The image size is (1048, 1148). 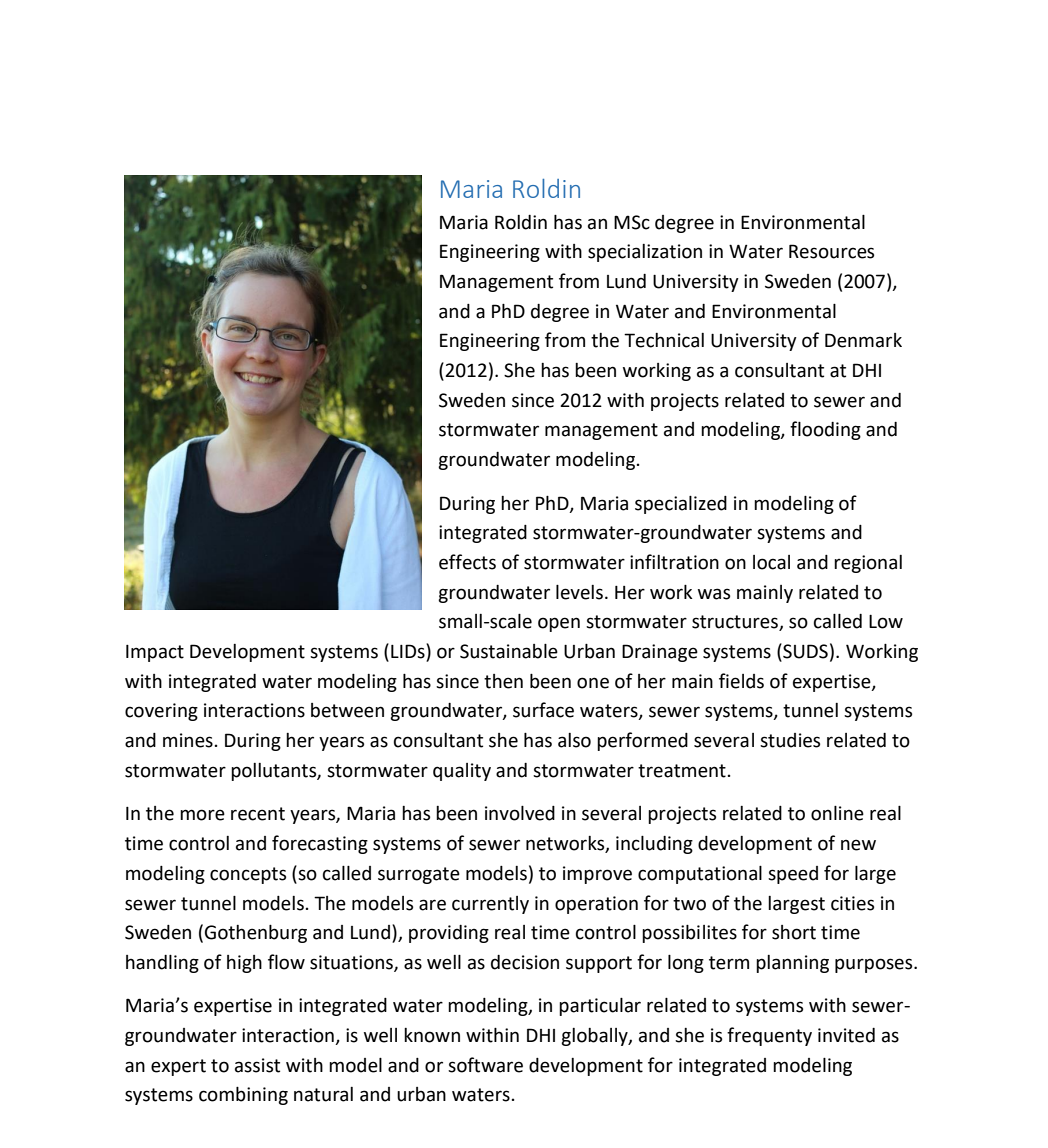 What do you see at coordinates (257, 1065) in the page?
I see `assist` at bounding box center [257, 1065].
